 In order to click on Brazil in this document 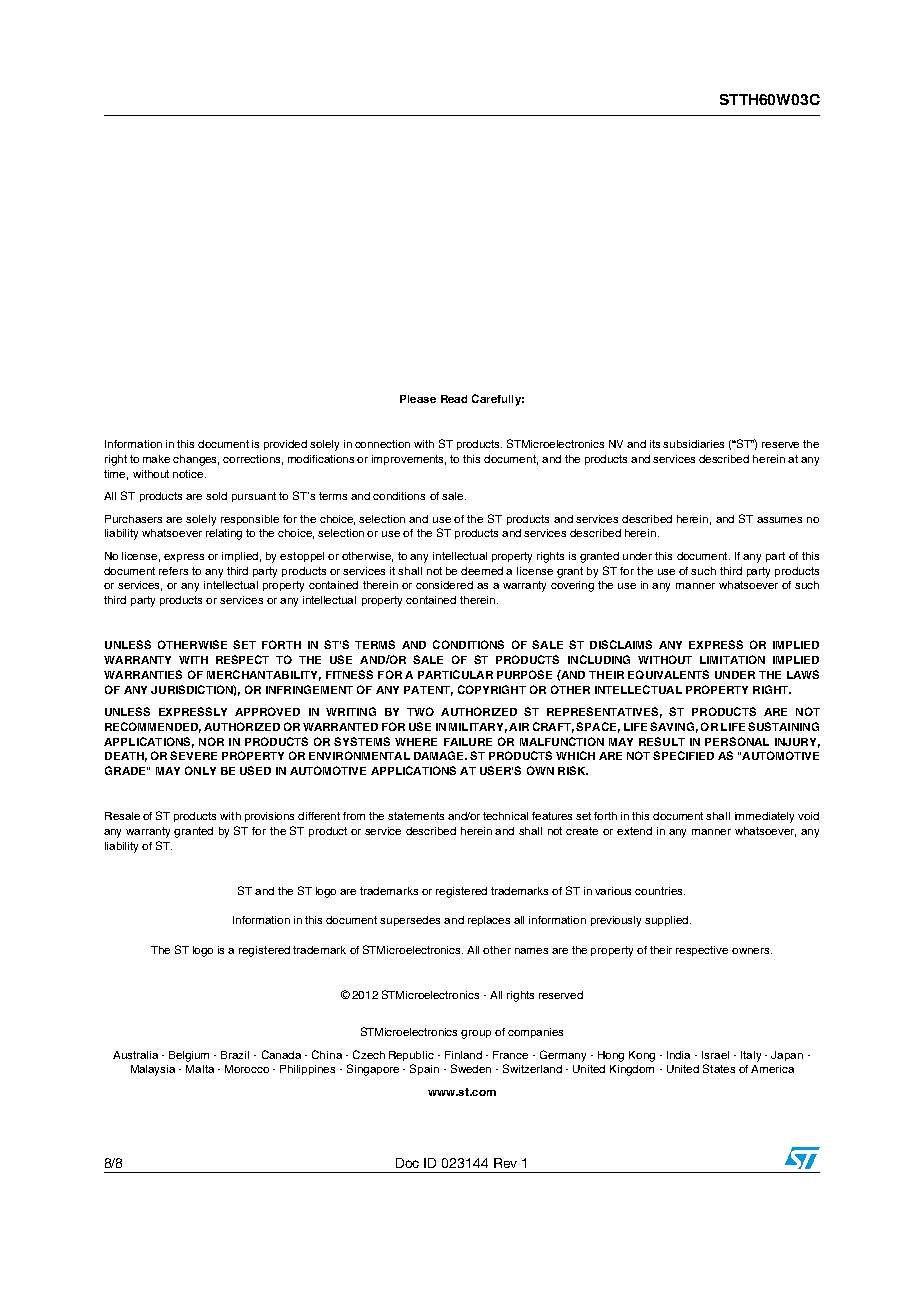, I will do `click(235, 1055)`.
